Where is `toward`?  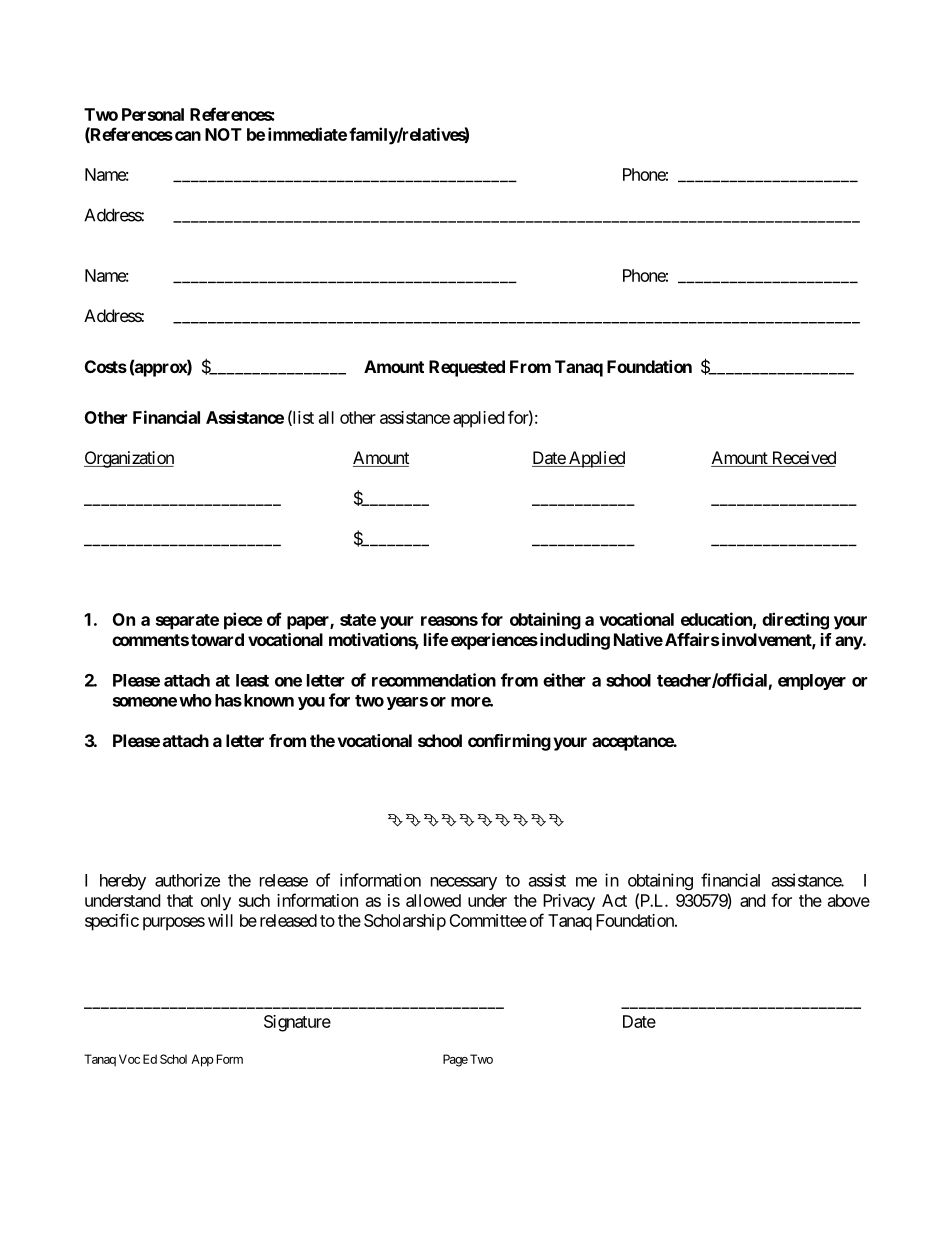 toward is located at coordinates (217, 639).
